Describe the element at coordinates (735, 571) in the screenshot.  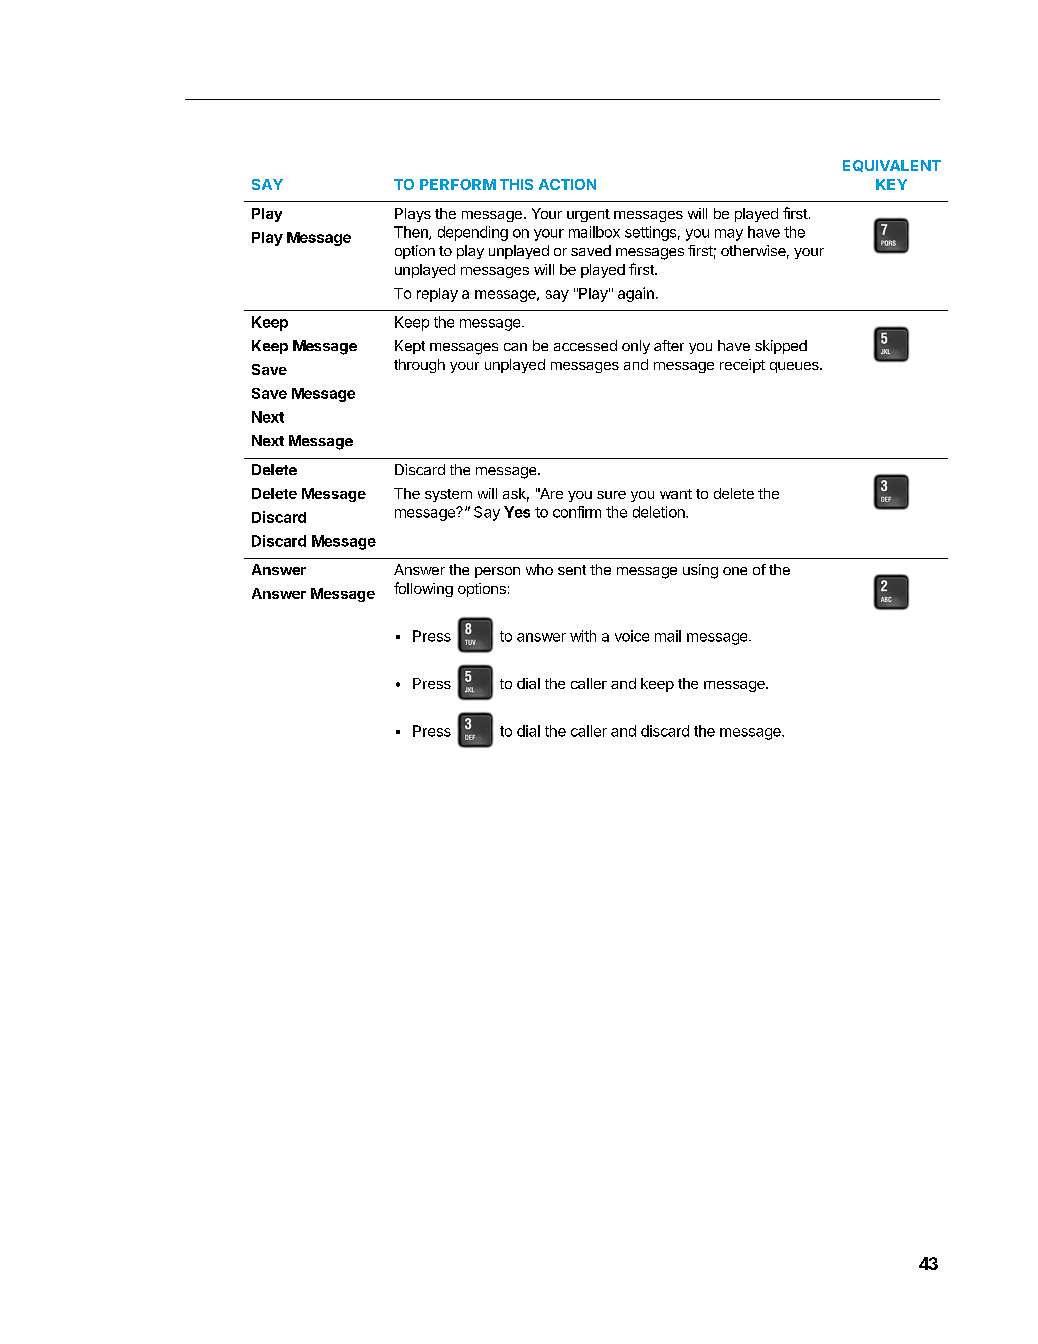
I see `one` at that location.
